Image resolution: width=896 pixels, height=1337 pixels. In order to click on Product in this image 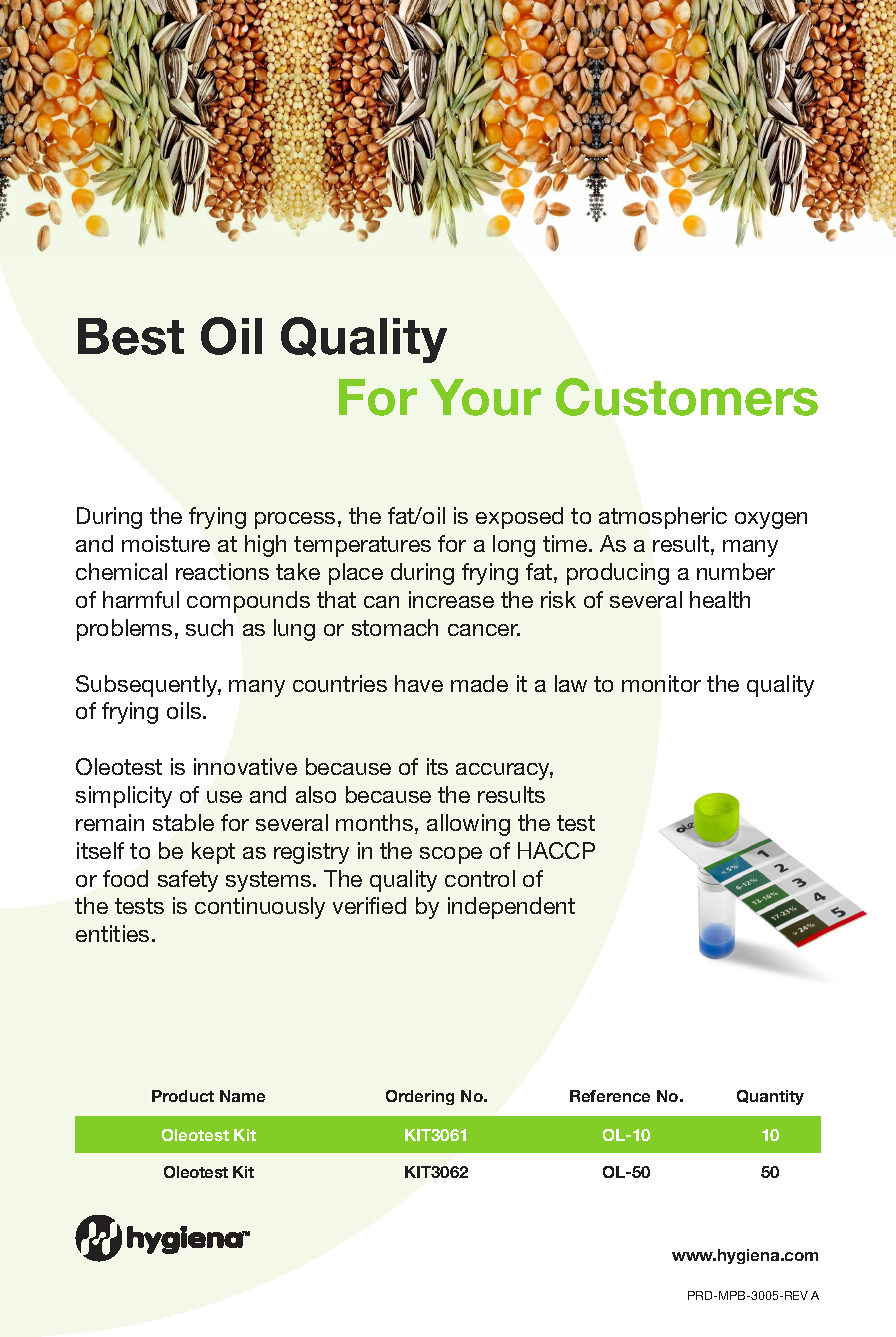, I will do `click(183, 1096)`.
